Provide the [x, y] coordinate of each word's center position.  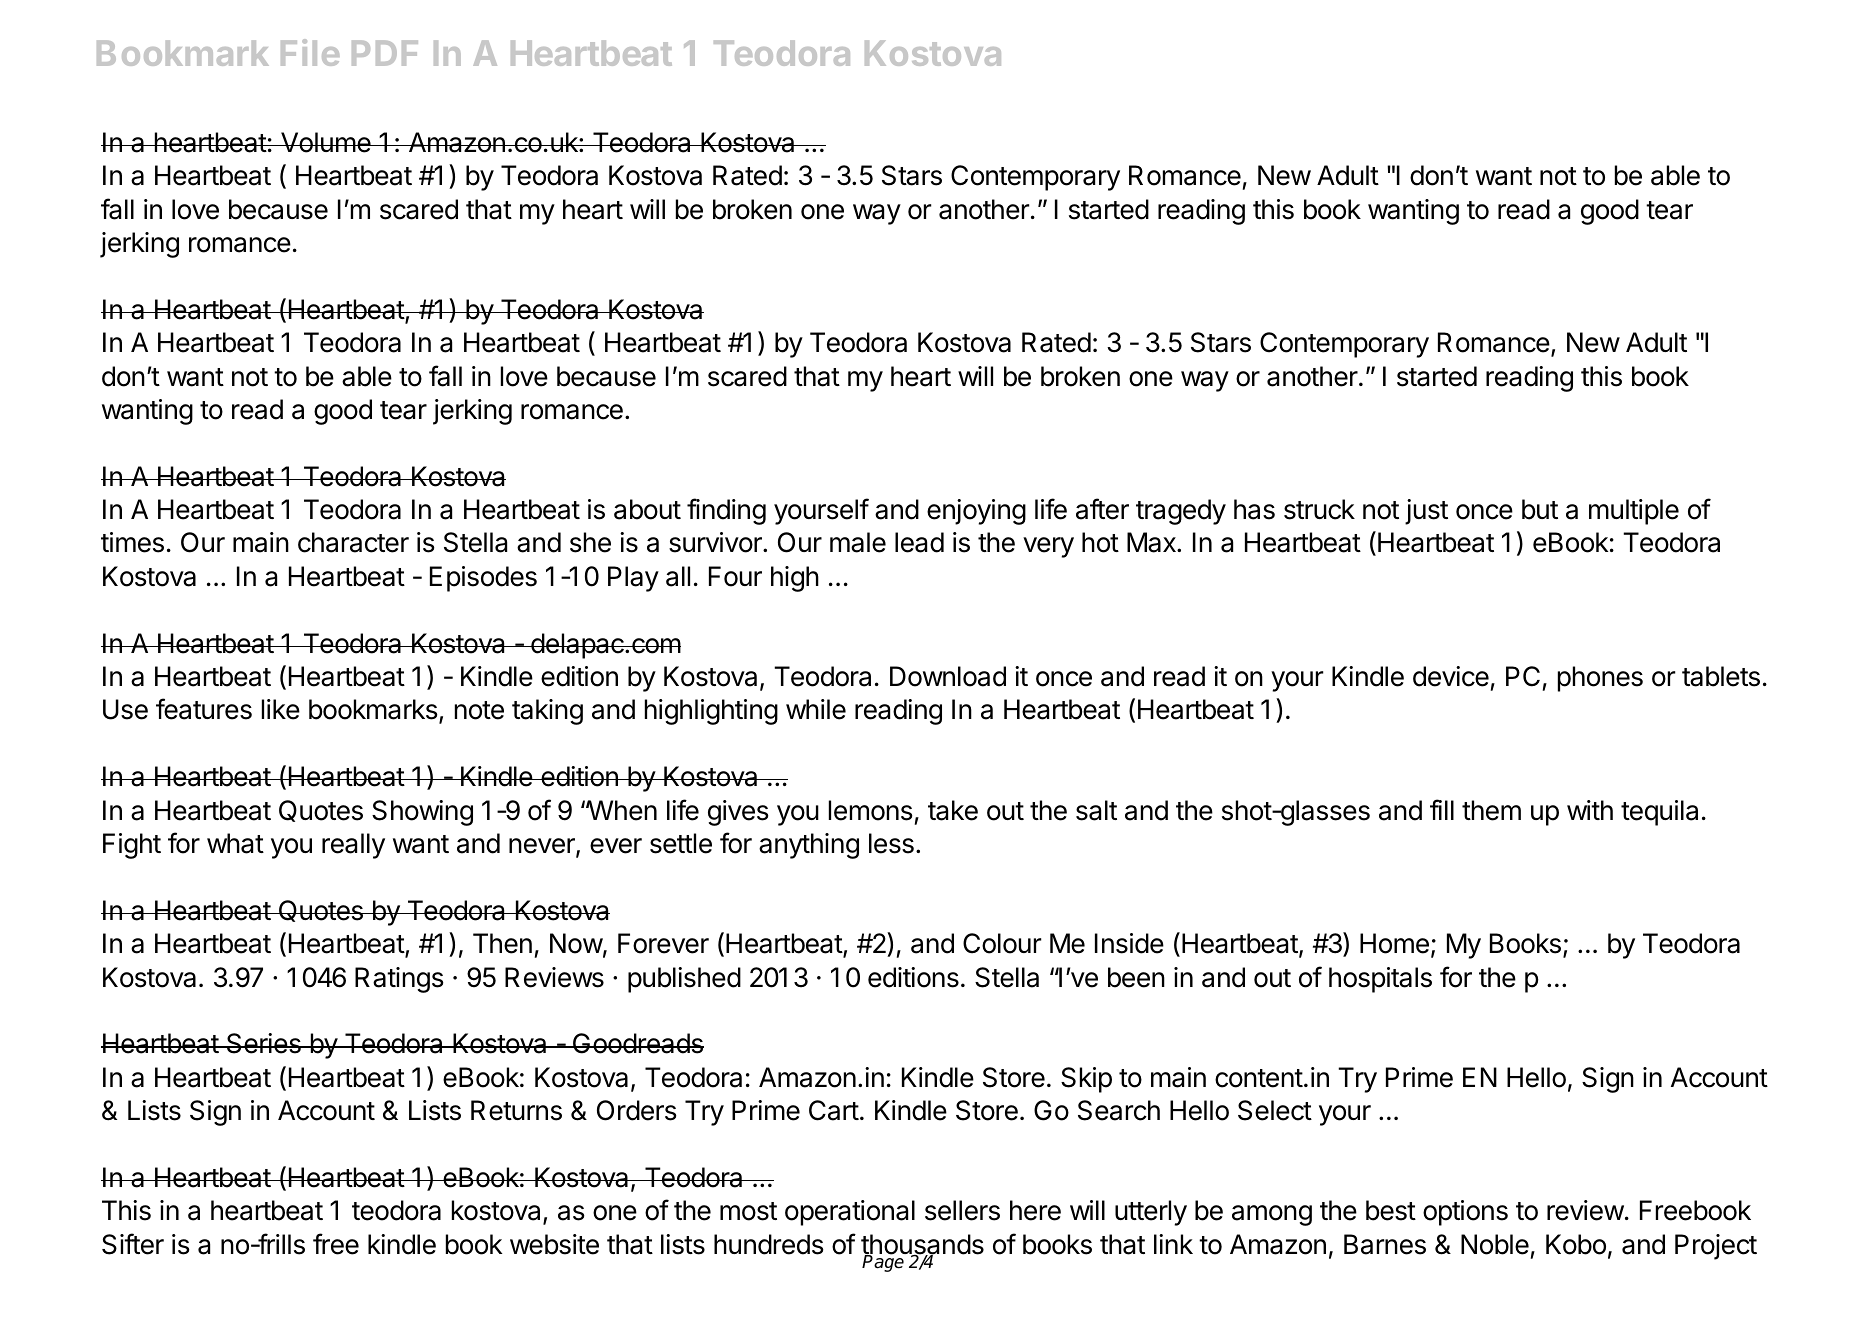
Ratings [399, 980]
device [1451, 676]
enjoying [976, 512]
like [281, 709]
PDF [385, 53]
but [1540, 509]
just [1426, 512]
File [310, 52]
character [353, 542]
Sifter [133, 1244]
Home [1394, 943]
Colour [1002, 943]
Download [948, 676]
